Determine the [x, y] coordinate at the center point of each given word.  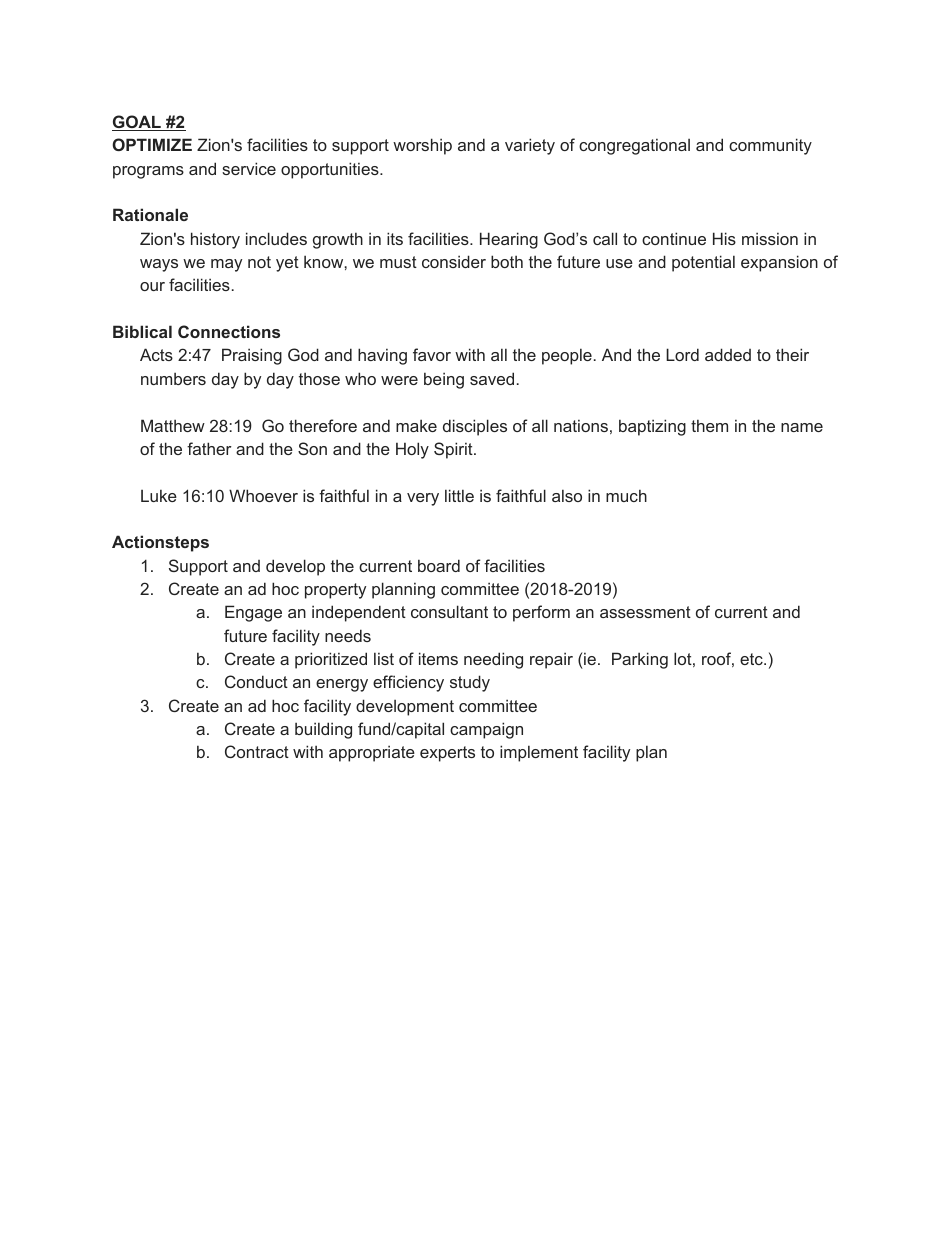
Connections [229, 331]
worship [422, 146]
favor [432, 354]
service [249, 168]
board [439, 565]
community [770, 146]
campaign [486, 730]
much [626, 495]
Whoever [263, 495]
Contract [257, 751]
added [728, 354]
